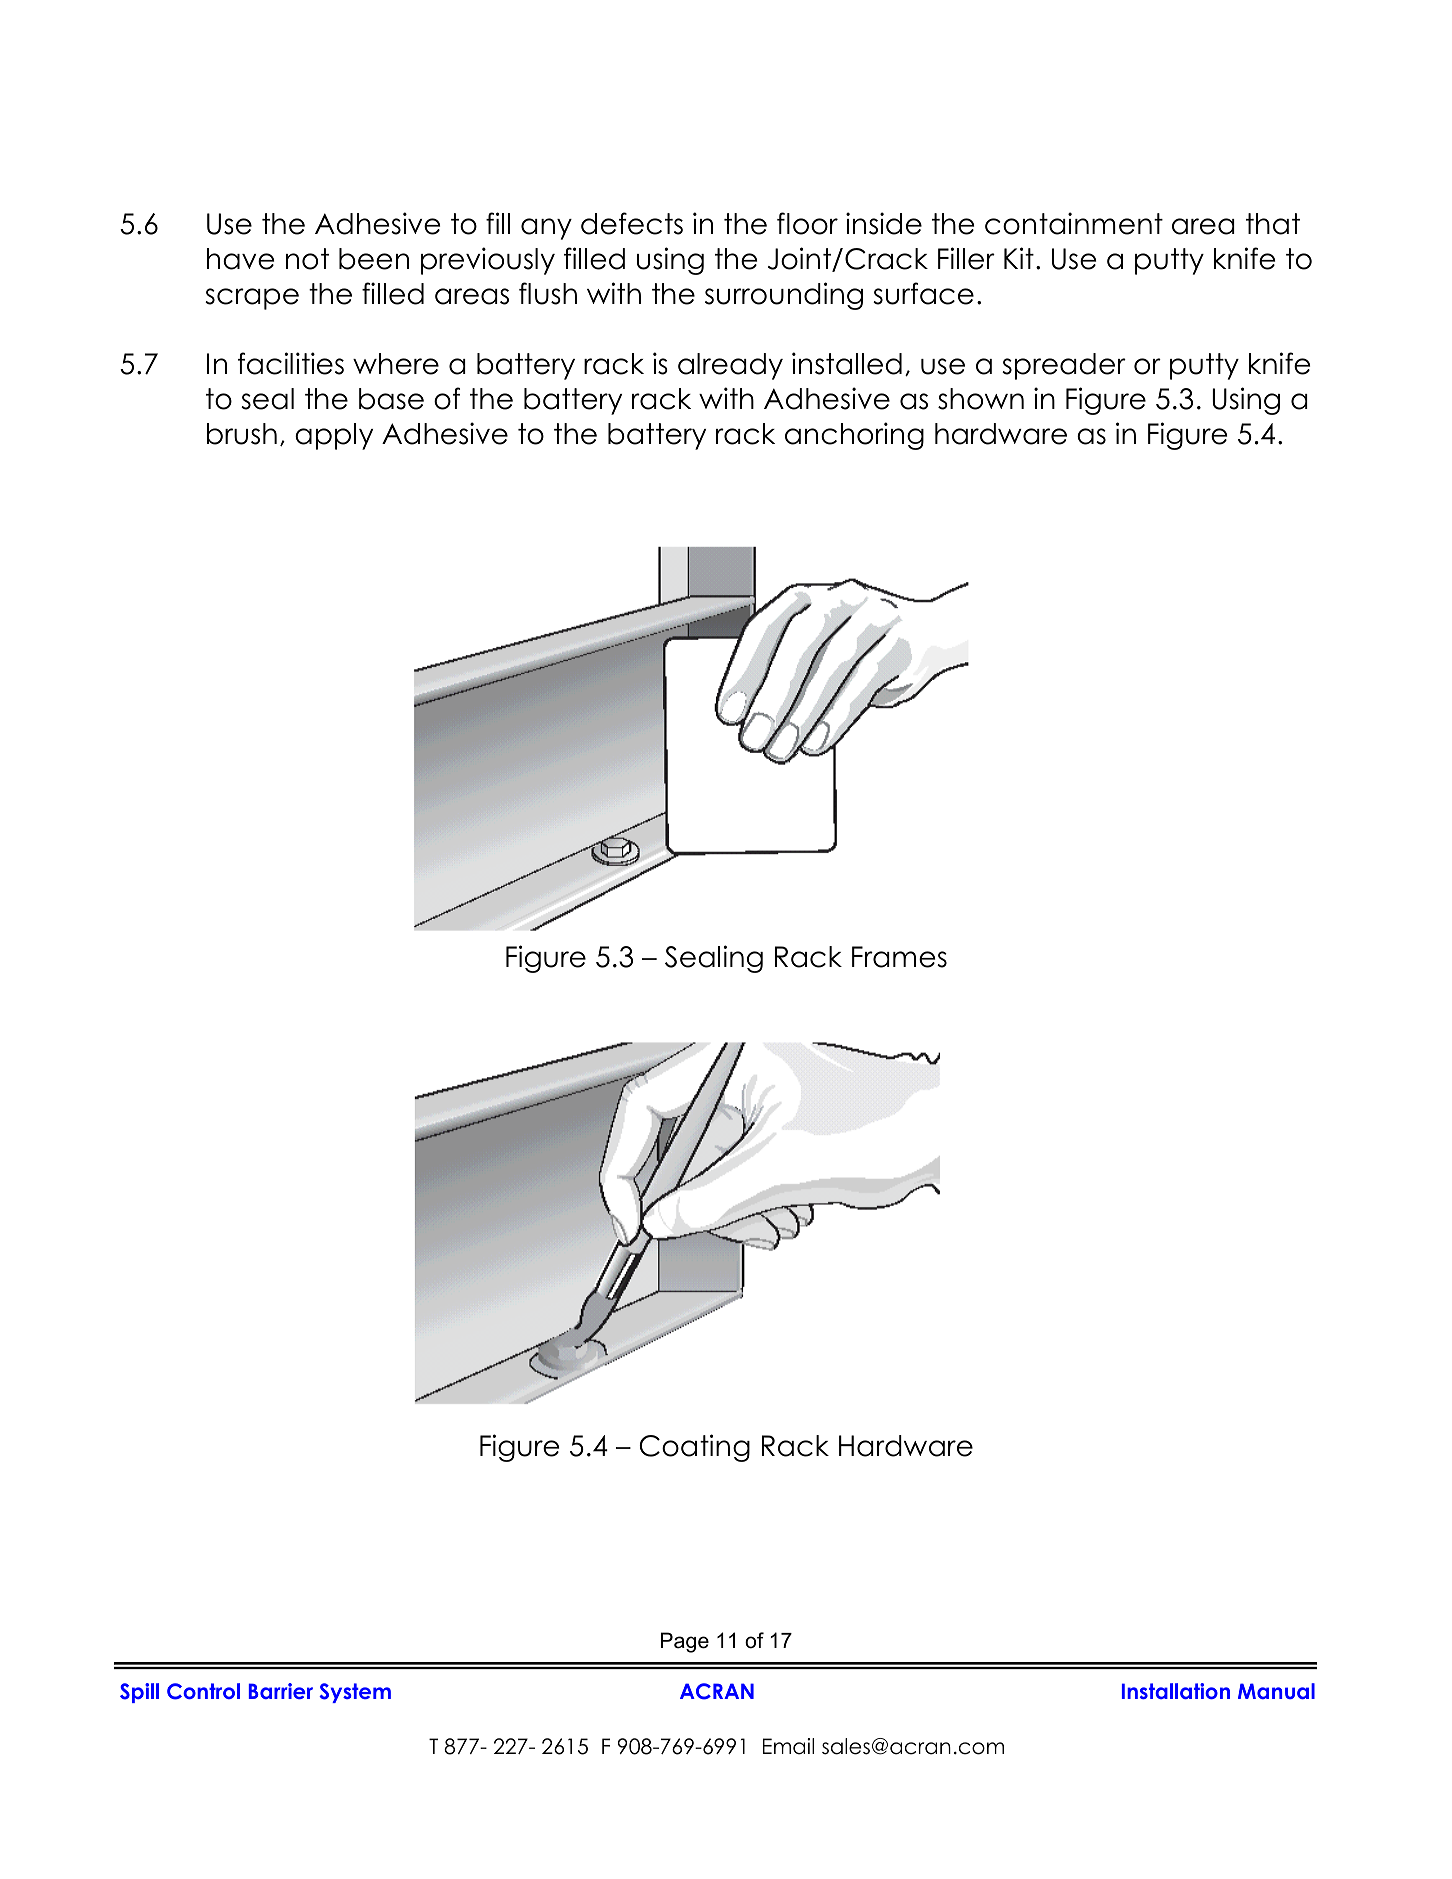 This screenshot has height=1879, width=1452. What do you see at coordinates (694, 1448) in the screenshot?
I see `Coating` at bounding box center [694, 1448].
